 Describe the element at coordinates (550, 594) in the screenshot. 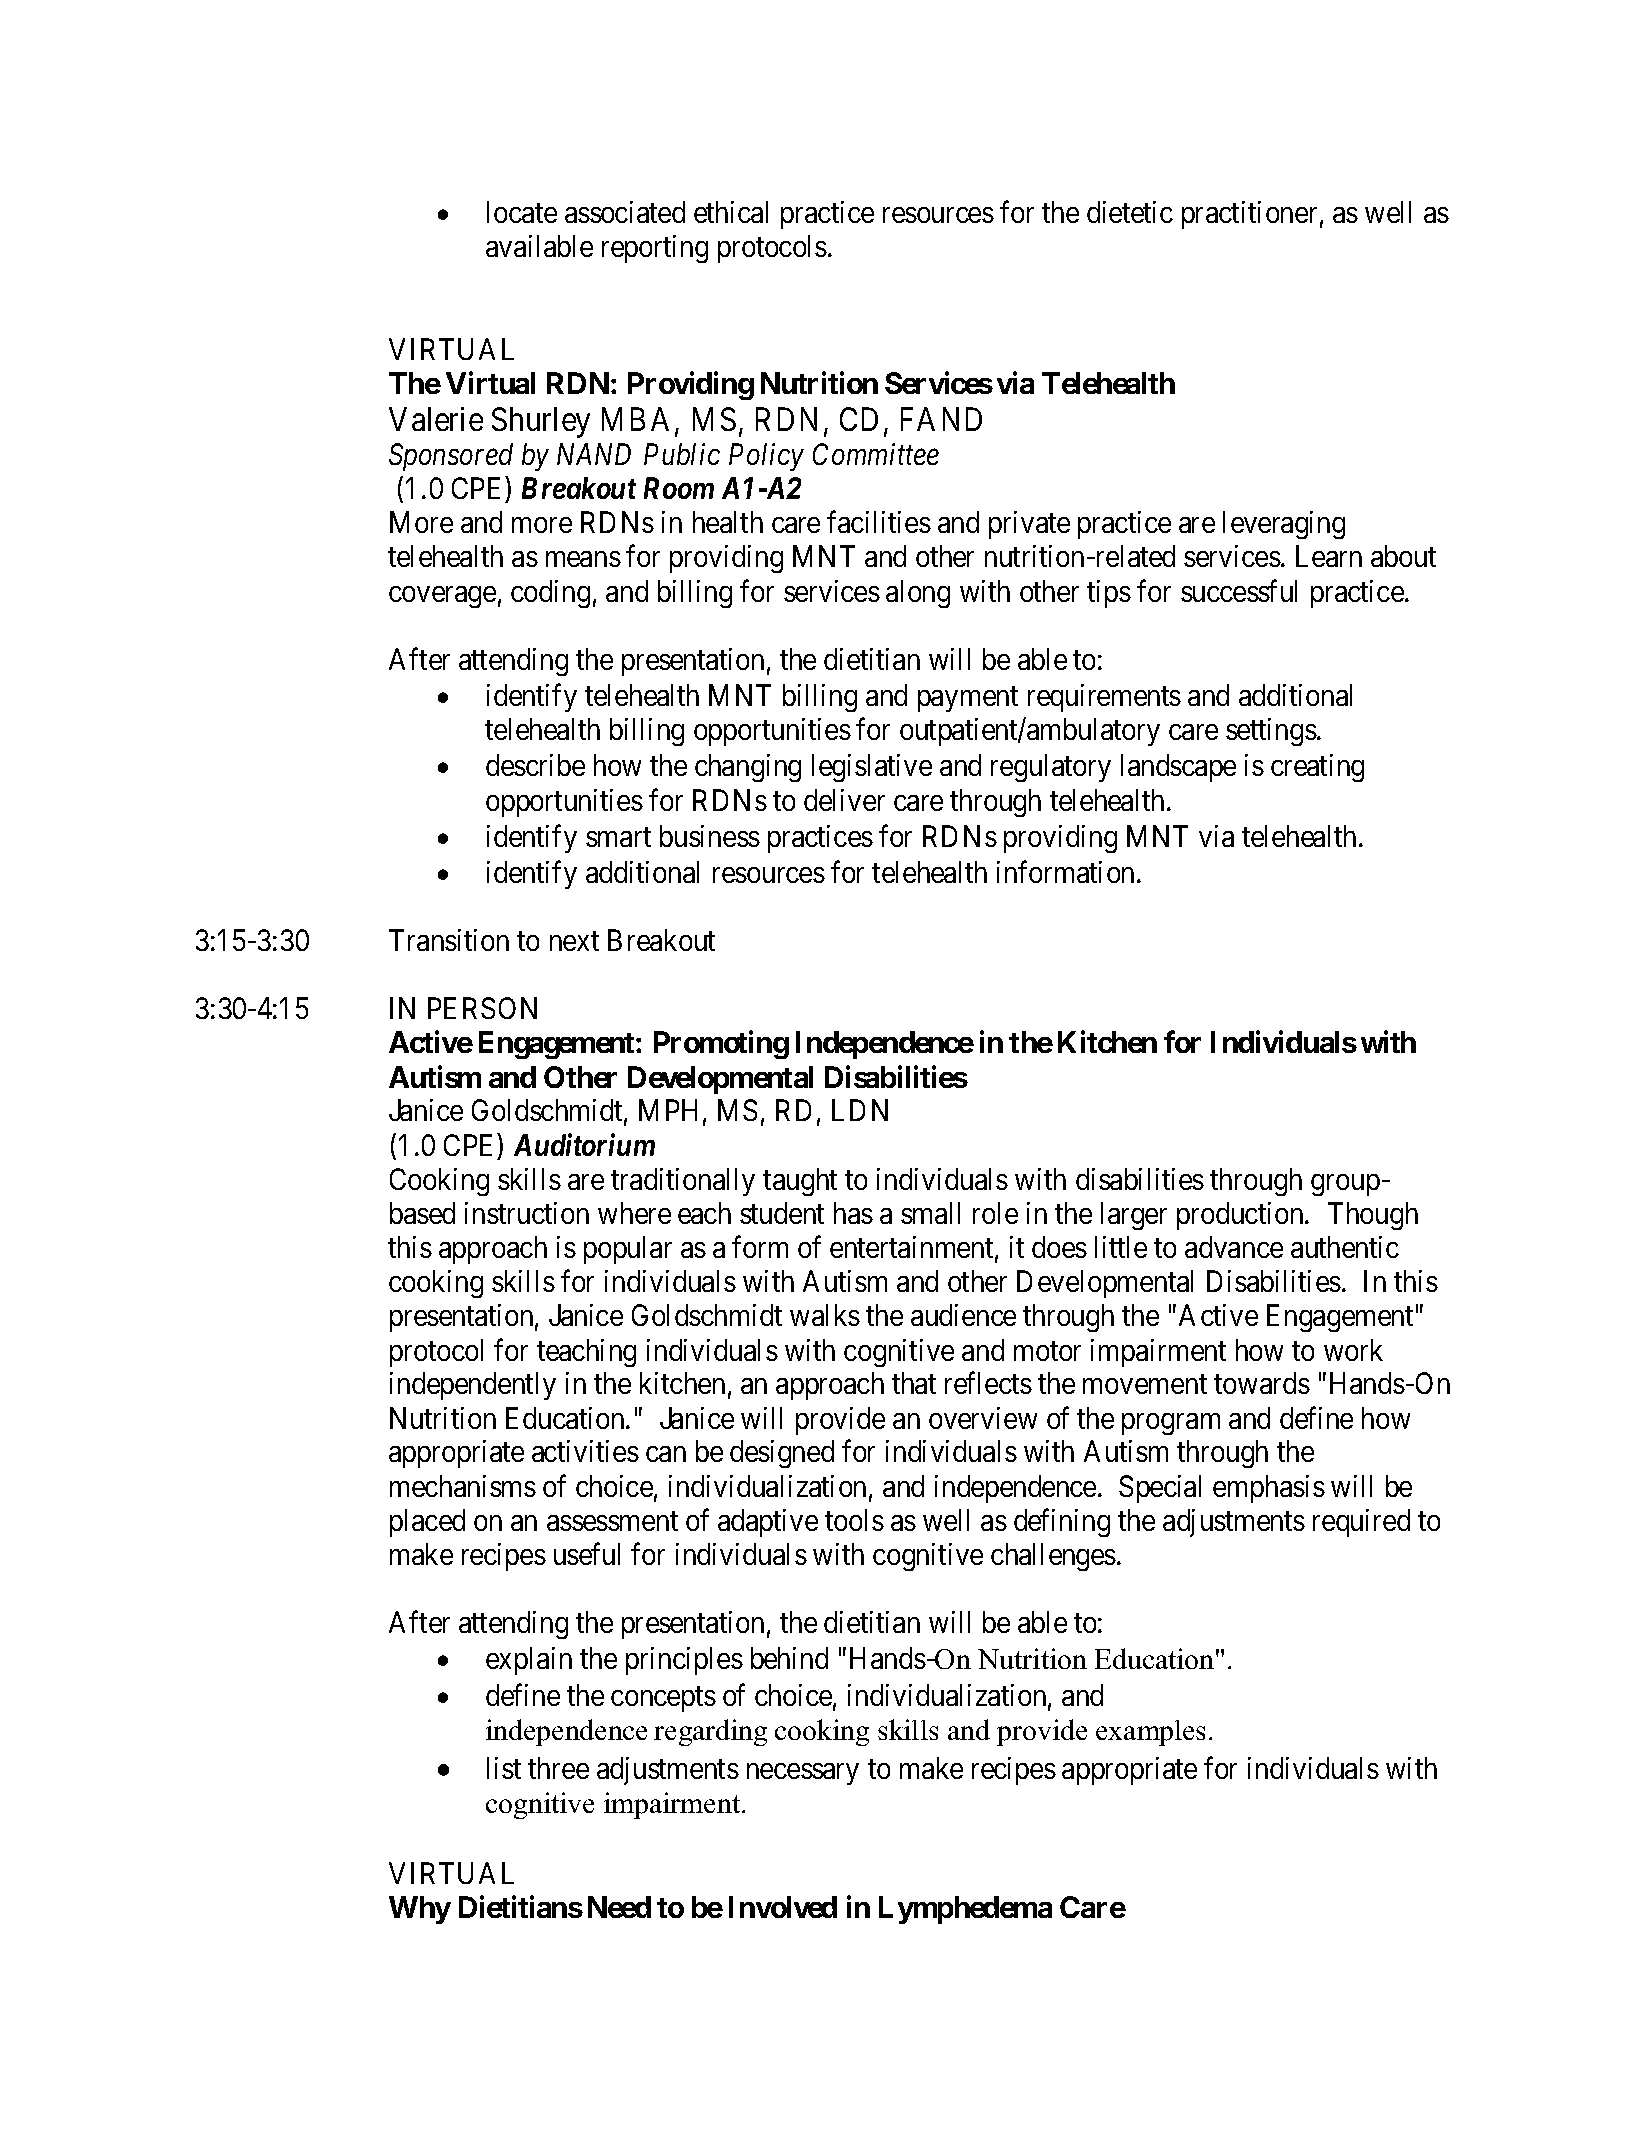

I see `coding` at that location.
